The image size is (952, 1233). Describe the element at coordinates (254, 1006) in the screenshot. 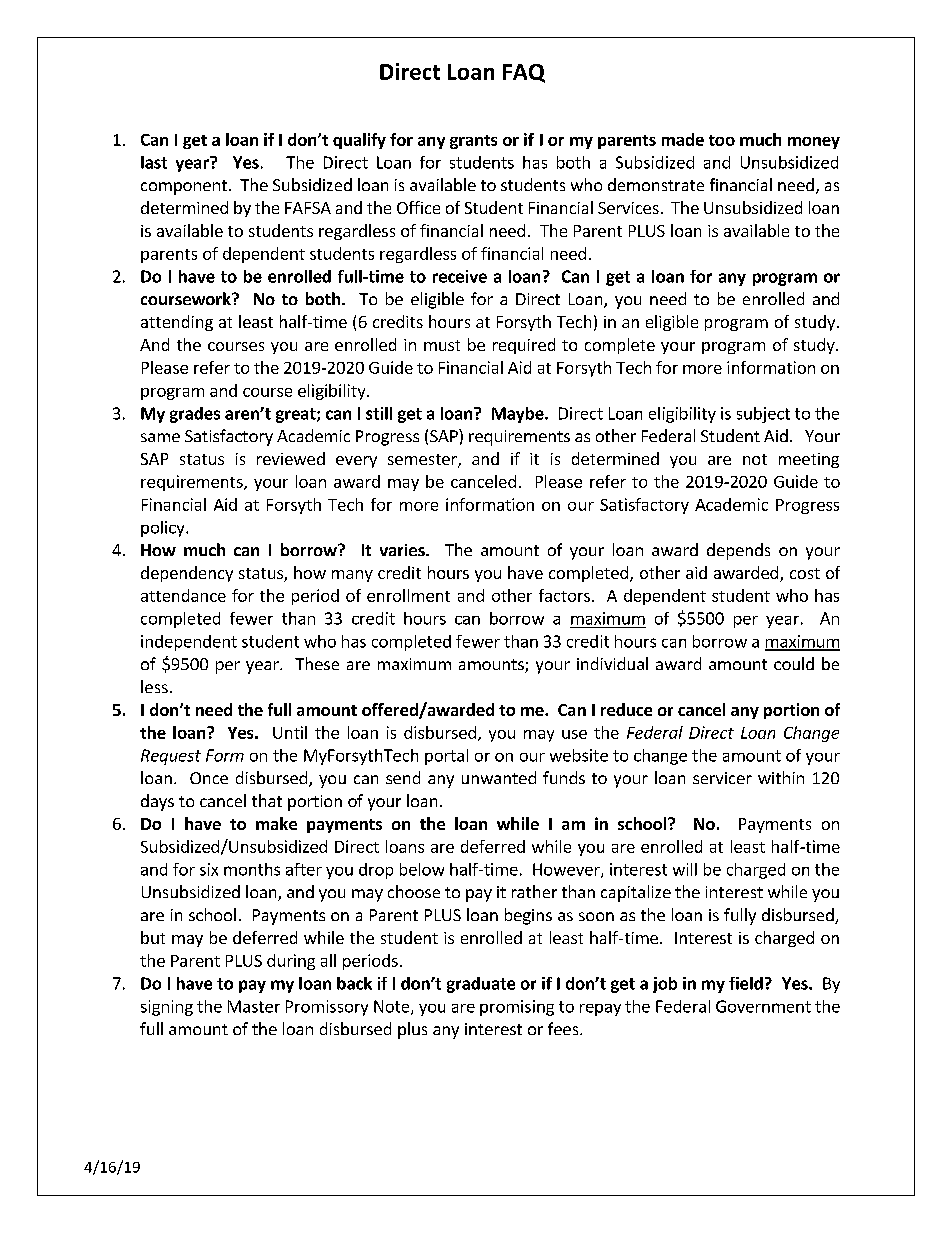

I see `Master` at that location.
